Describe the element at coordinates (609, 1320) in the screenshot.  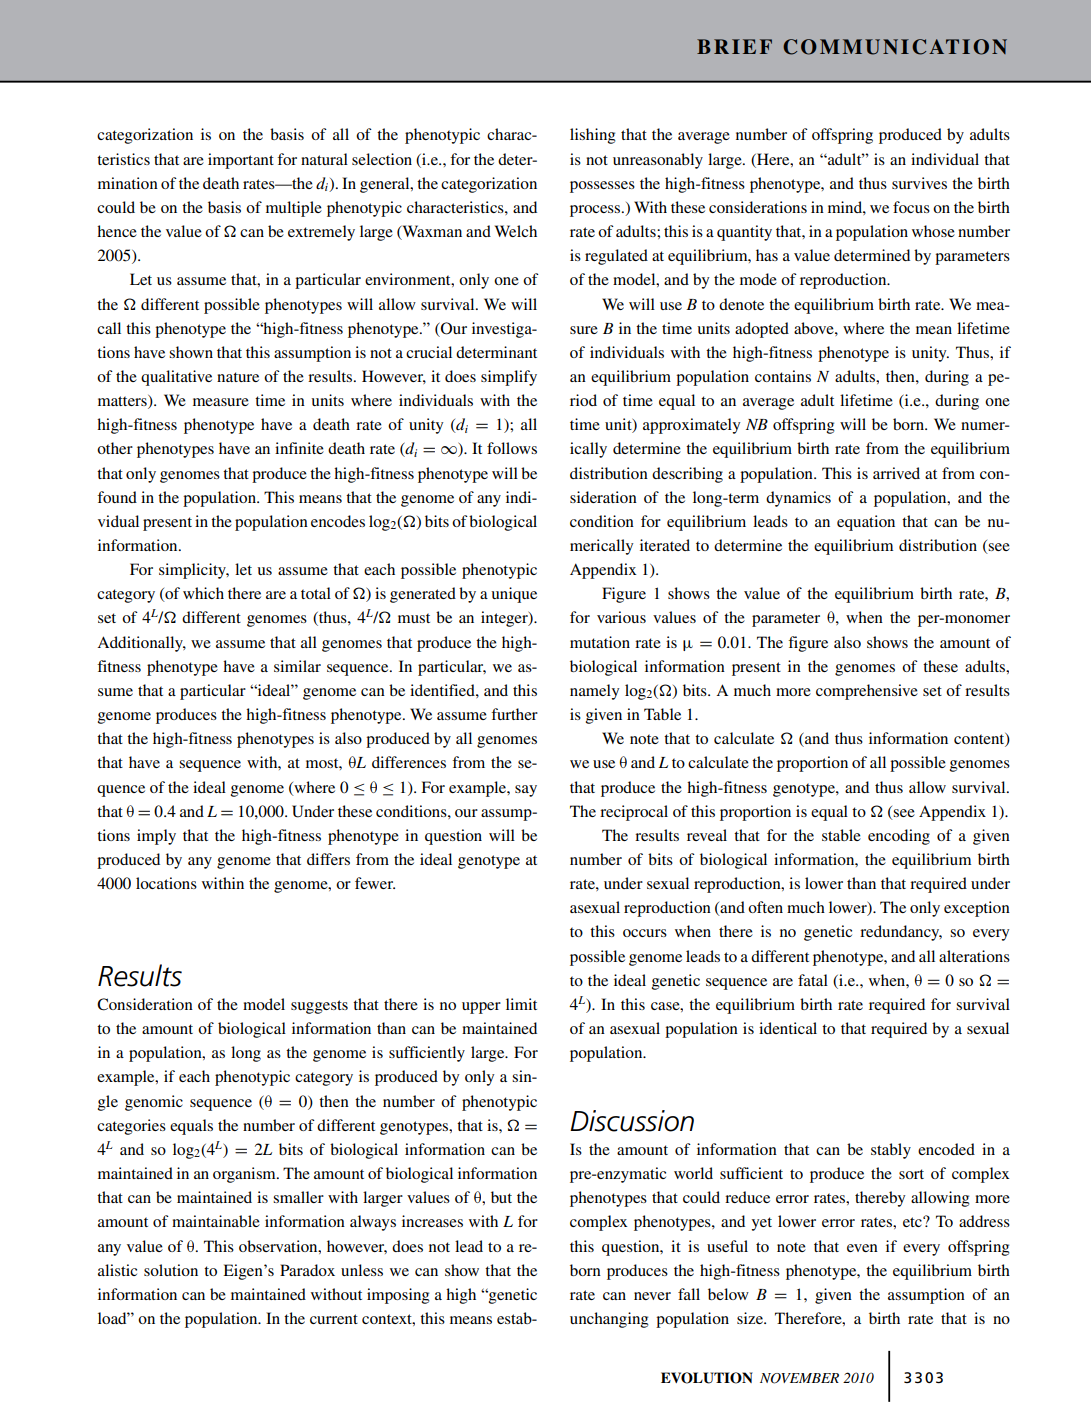
I see `unchanging` at that location.
